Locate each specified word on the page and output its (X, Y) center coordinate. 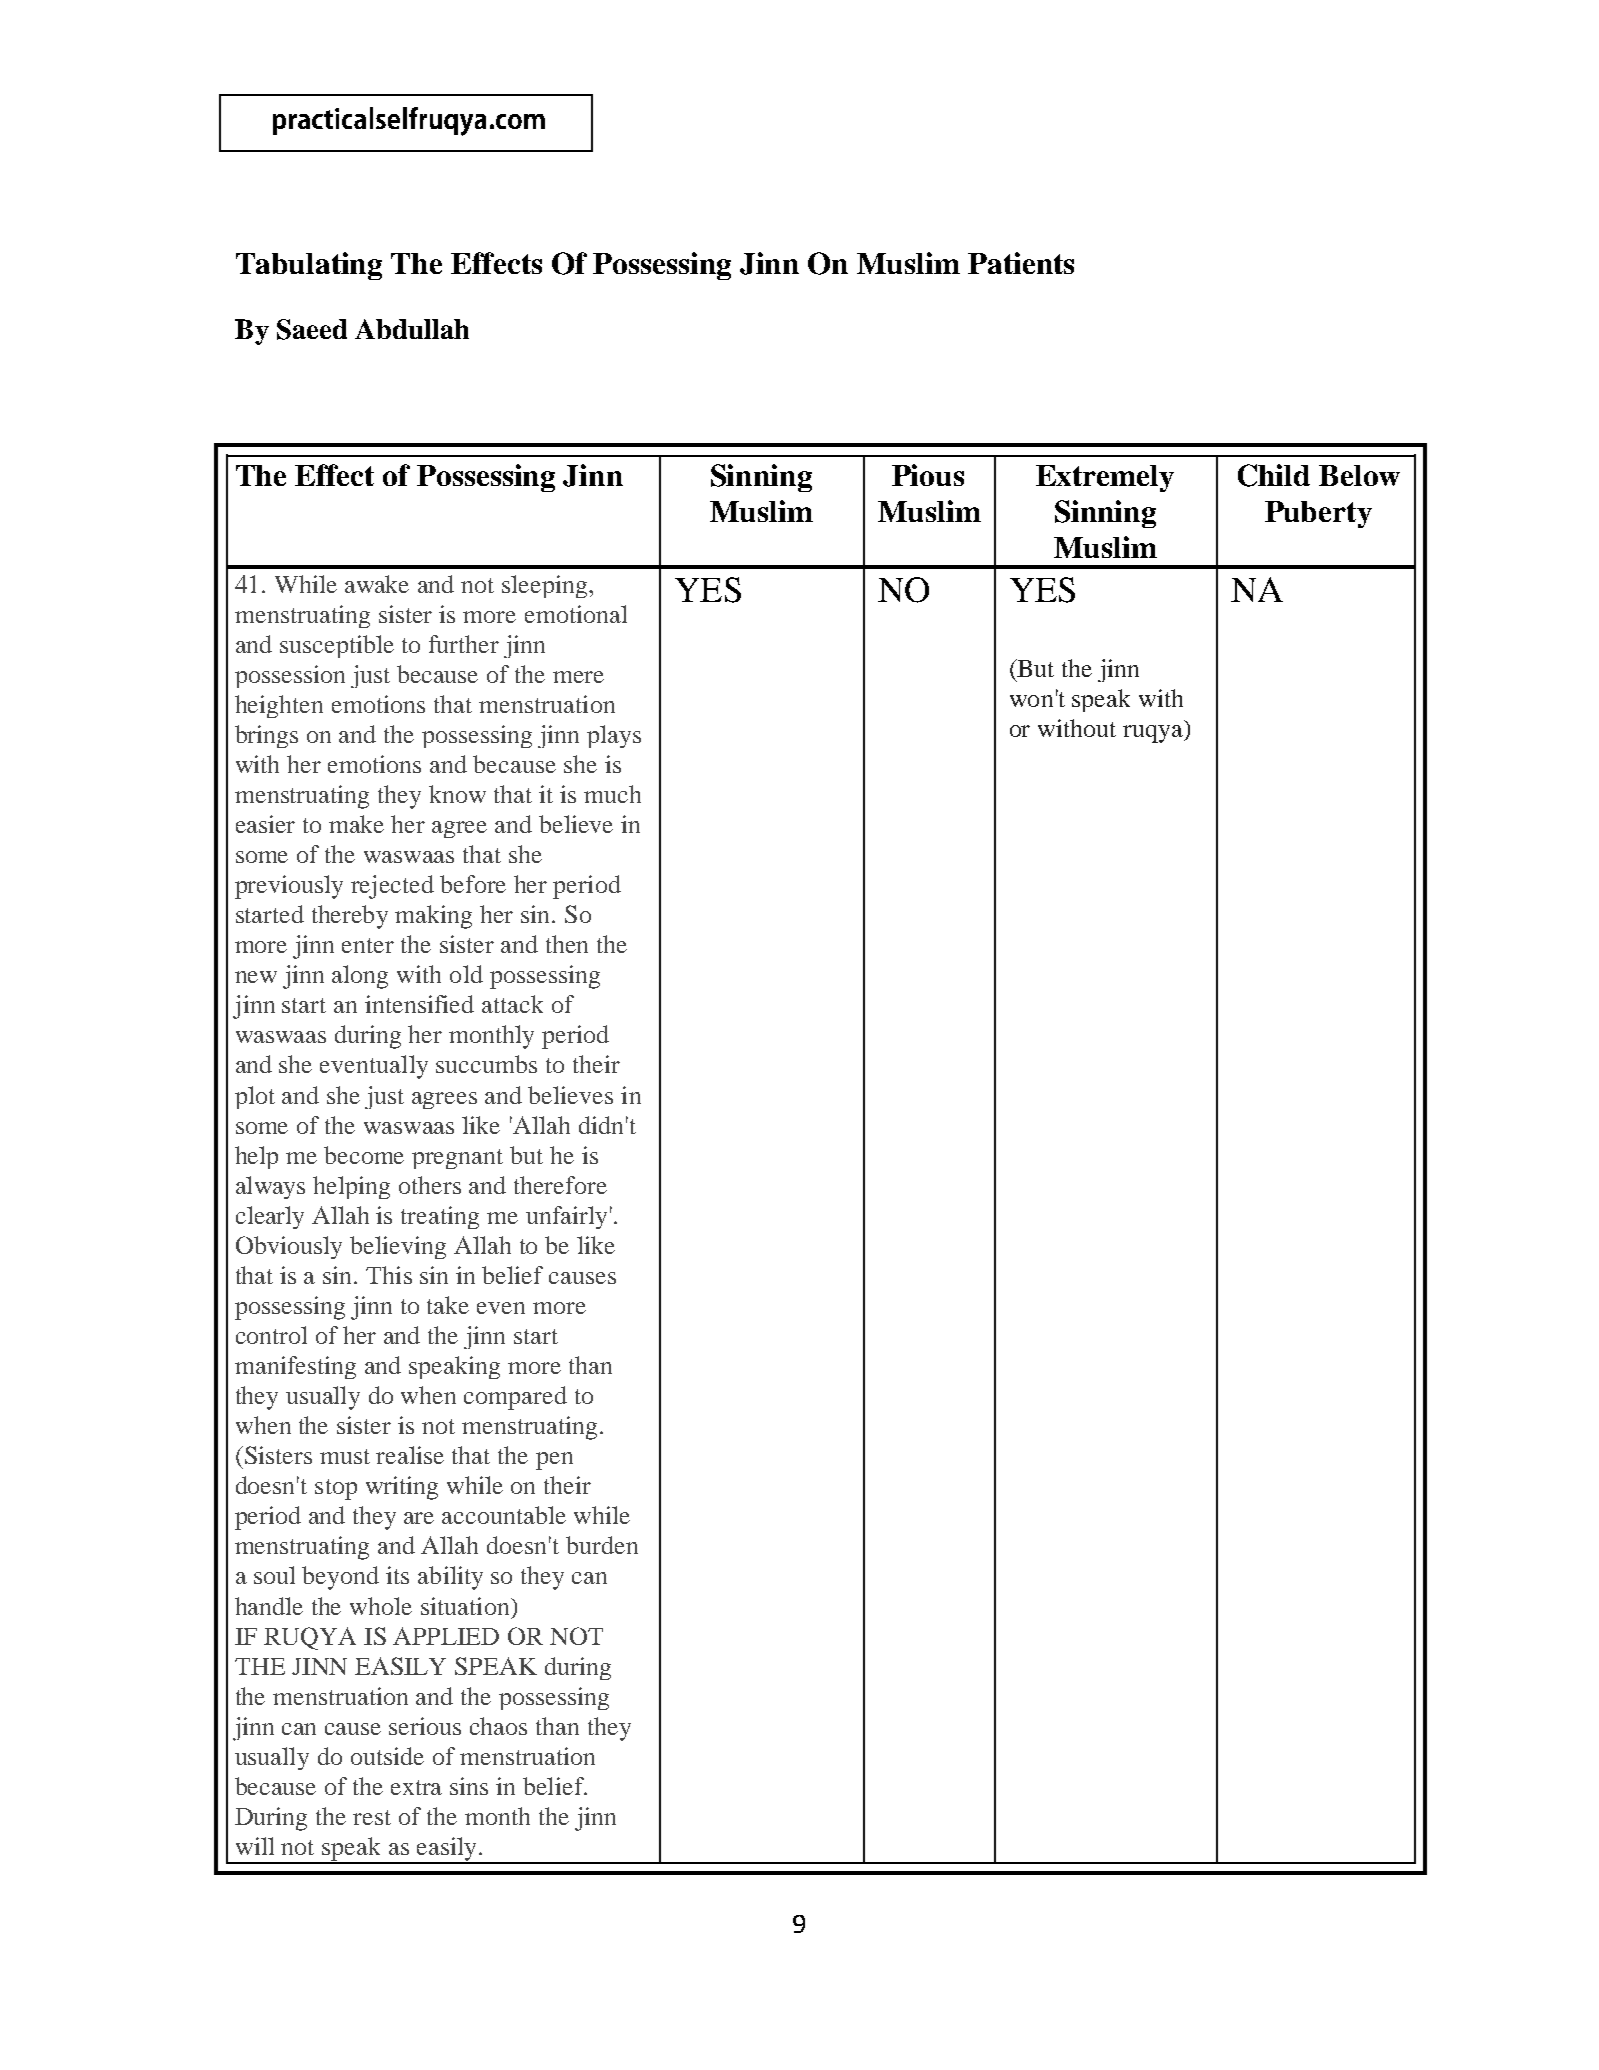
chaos (498, 1726)
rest (372, 1817)
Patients (1021, 263)
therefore (560, 1185)
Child (1274, 475)
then (567, 944)
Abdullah (412, 329)
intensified (419, 1004)
